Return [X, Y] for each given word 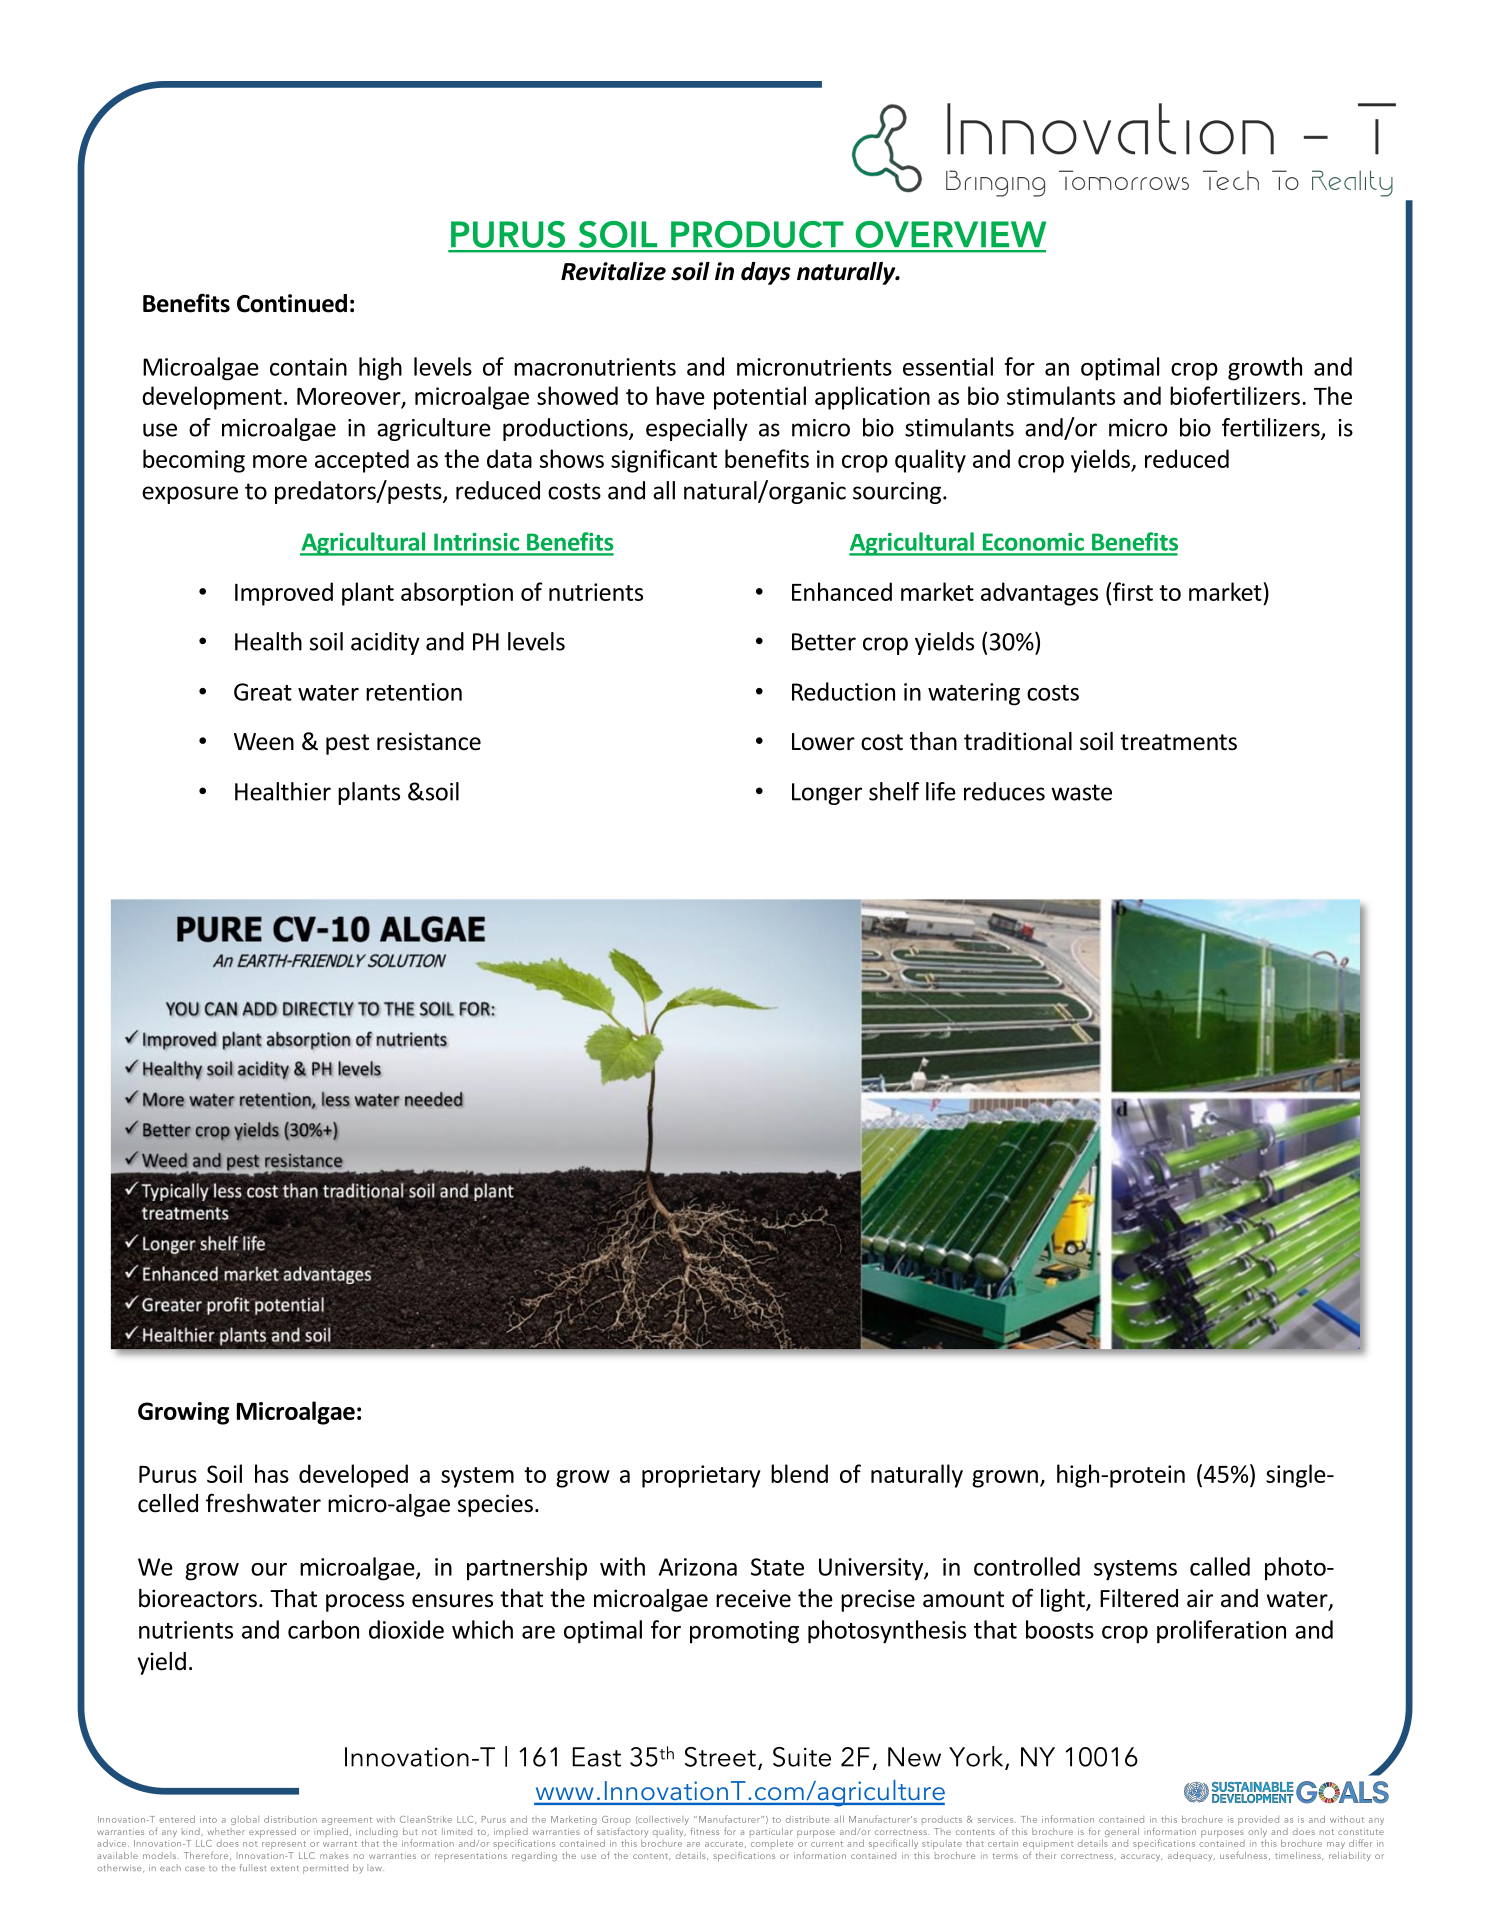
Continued [292, 303]
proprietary [701, 1476]
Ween [264, 742]
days [766, 273]
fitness [705, 1831]
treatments [1178, 742]
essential [948, 366]
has [272, 1473]
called [1220, 1566]
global [245, 1820]
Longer [827, 794]
